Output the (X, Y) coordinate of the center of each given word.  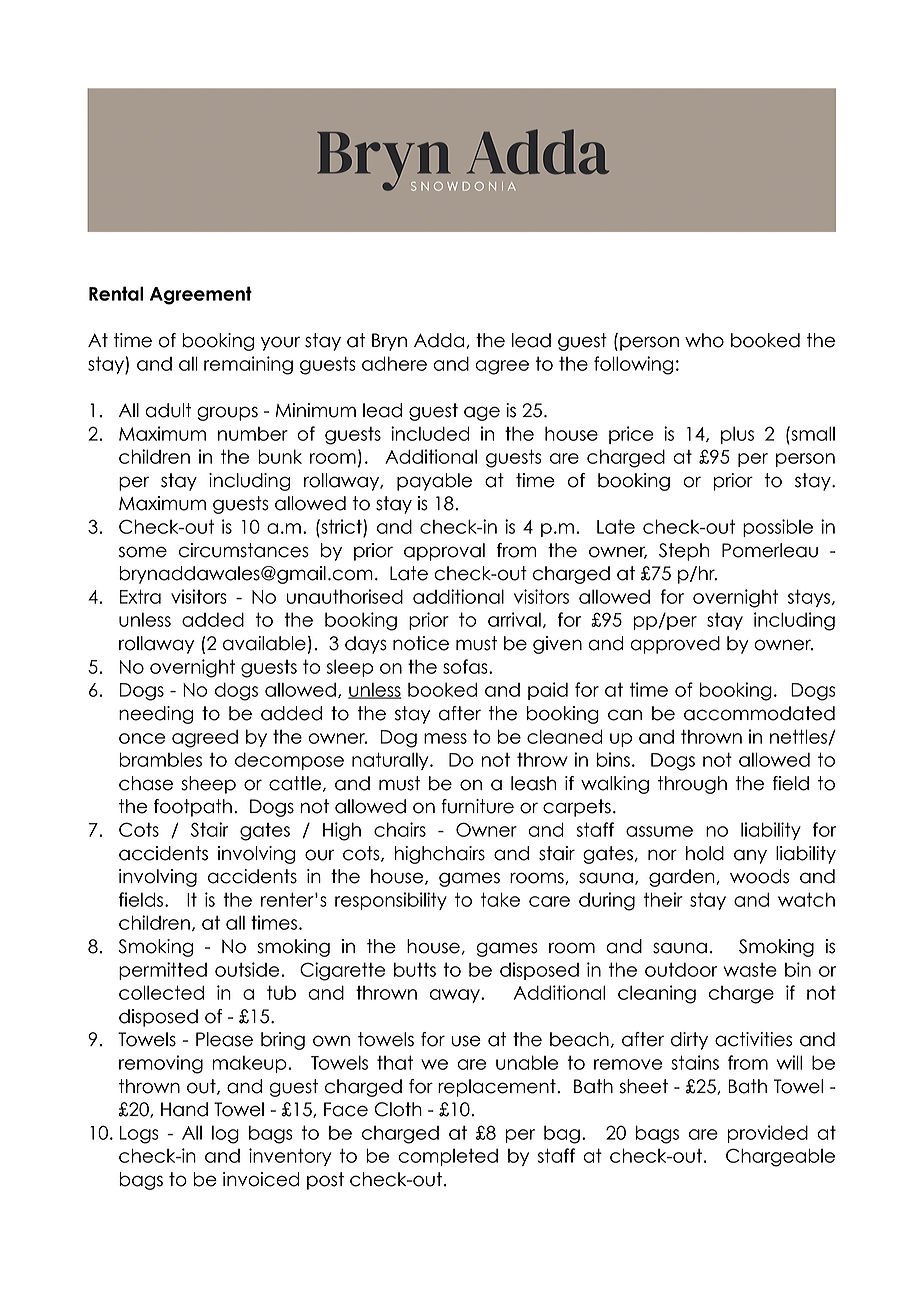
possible (778, 528)
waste (750, 969)
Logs (139, 1135)
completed (448, 1157)
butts (415, 969)
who (704, 340)
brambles (160, 759)
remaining (248, 365)
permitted (163, 971)
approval (444, 552)
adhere (394, 363)
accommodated (759, 713)
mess (445, 738)
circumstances (244, 550)
